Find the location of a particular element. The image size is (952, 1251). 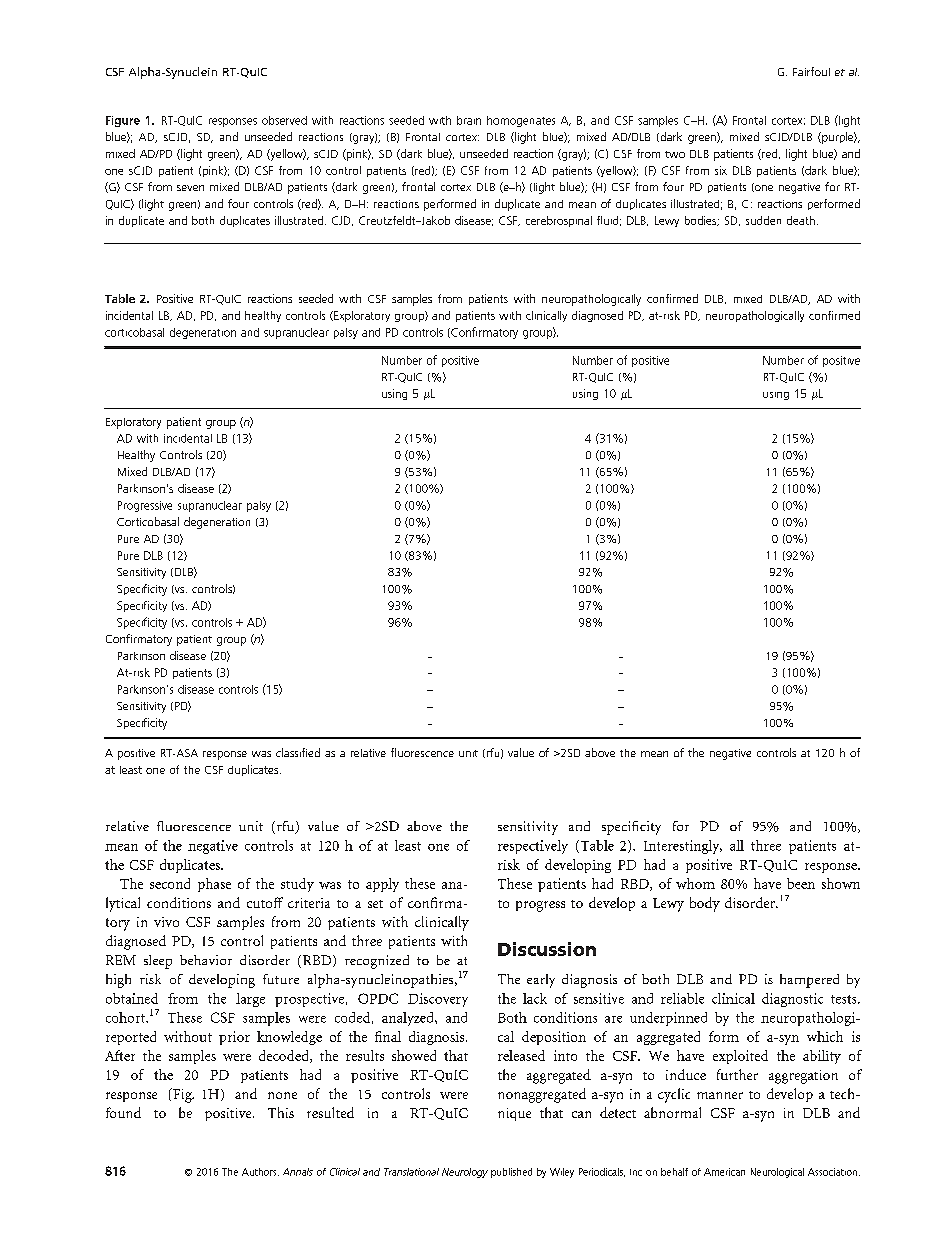

cerebrospinal is located at coordinates (559, 221).
